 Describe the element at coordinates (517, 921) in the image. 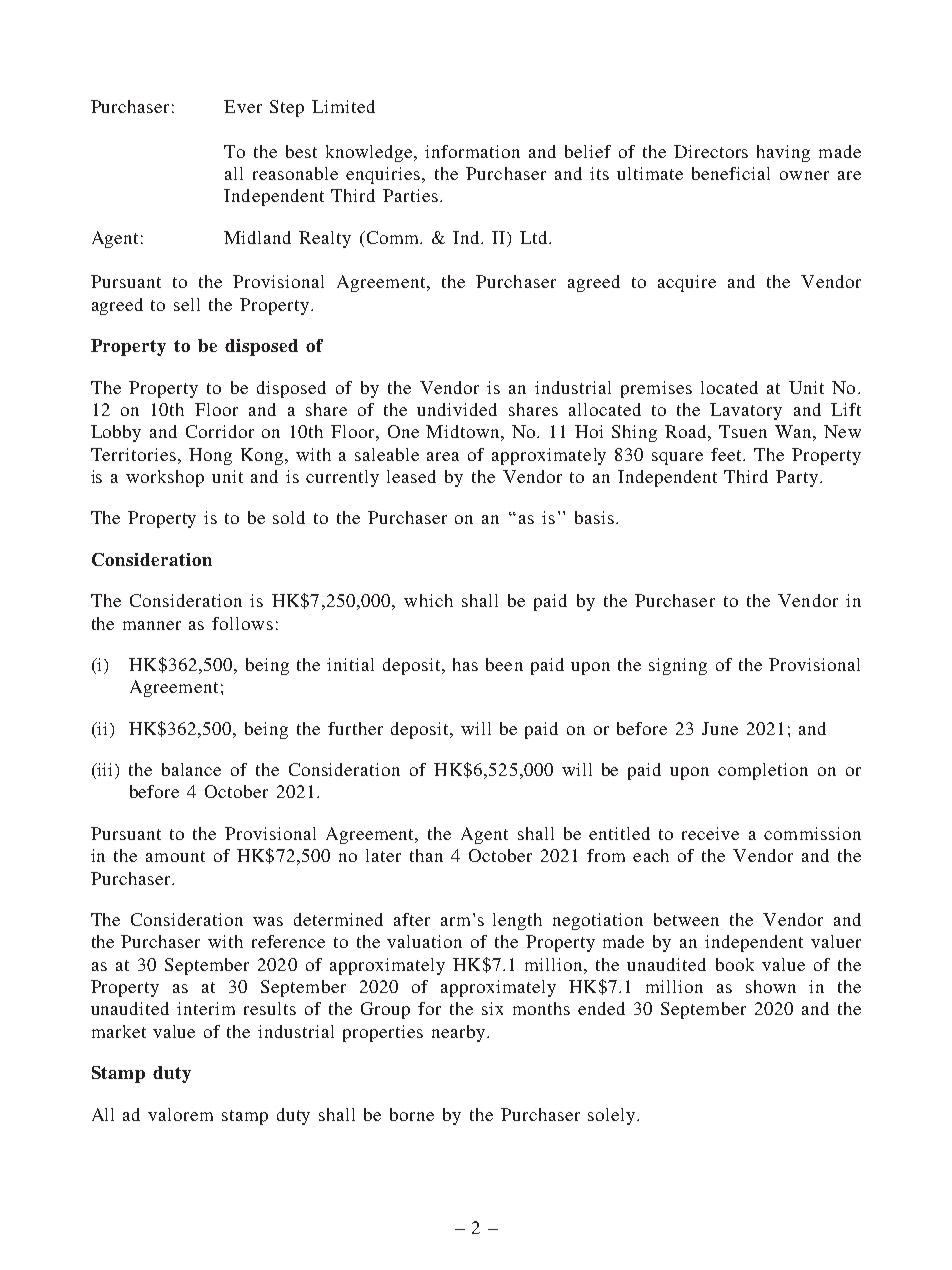

I see `length` at that location.
